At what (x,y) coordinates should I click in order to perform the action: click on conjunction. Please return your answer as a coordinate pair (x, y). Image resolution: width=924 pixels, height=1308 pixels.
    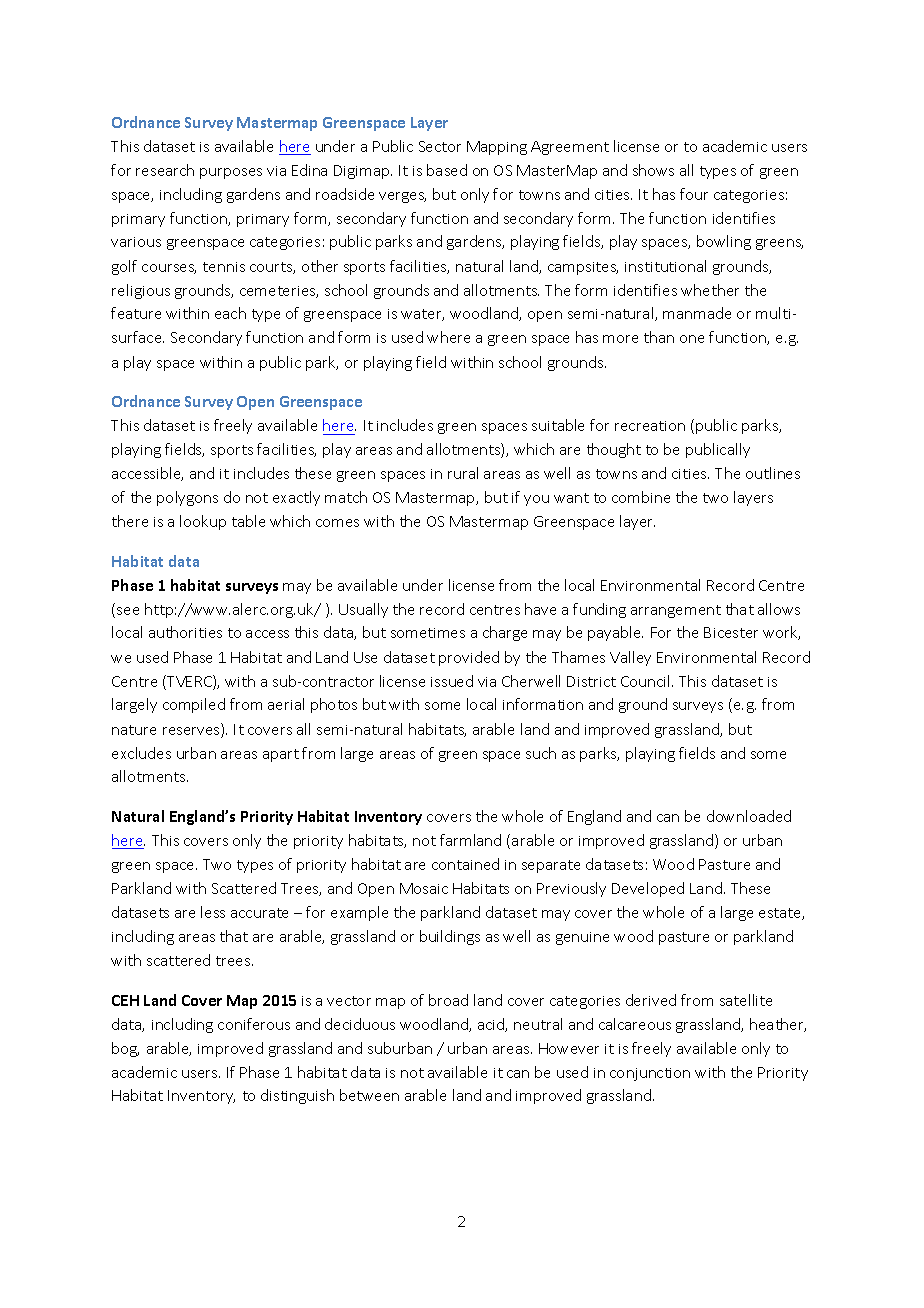
    Looking at the image, I should click on (650, 1074).
